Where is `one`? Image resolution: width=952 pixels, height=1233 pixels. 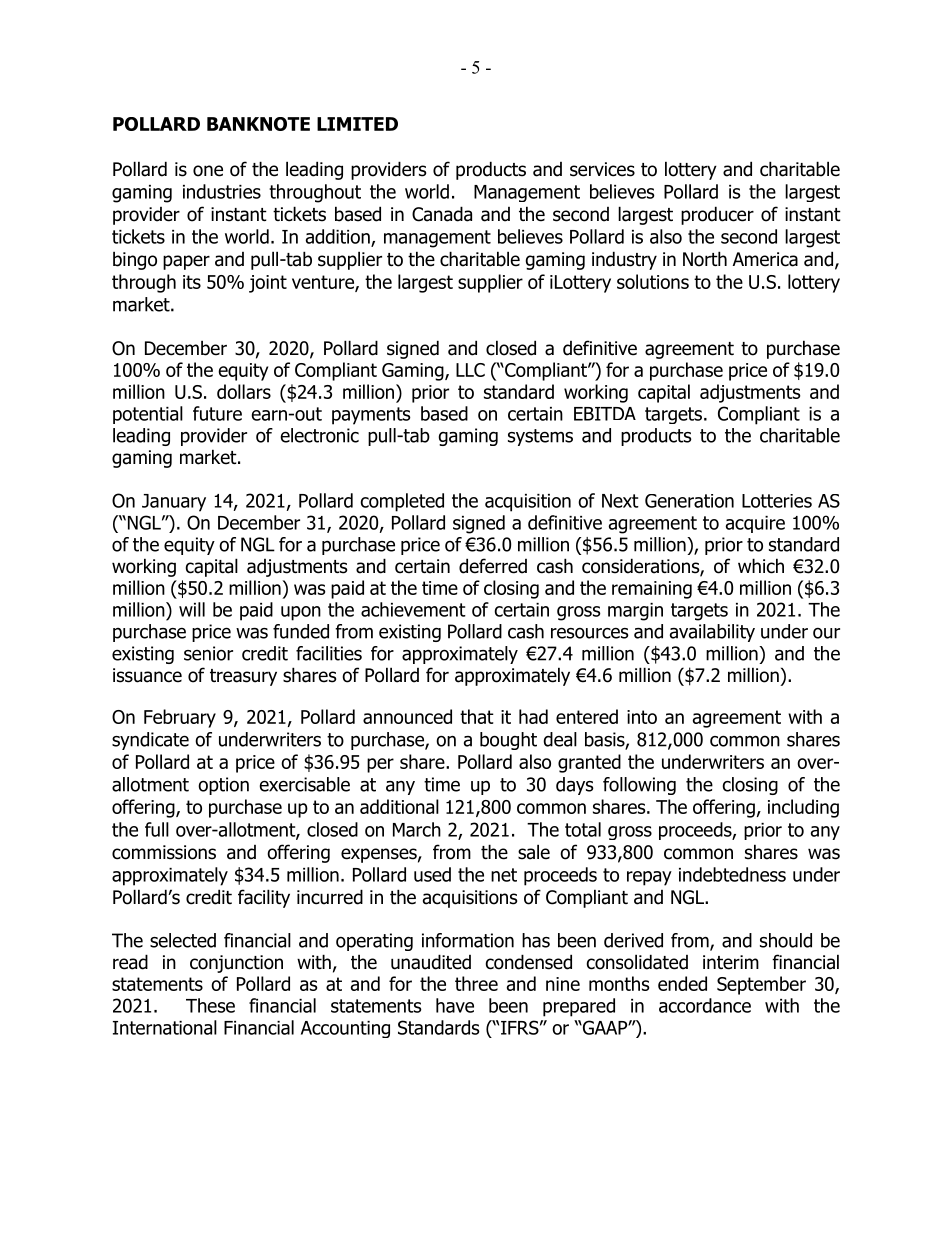
one is located at coordinates (208, 171).
